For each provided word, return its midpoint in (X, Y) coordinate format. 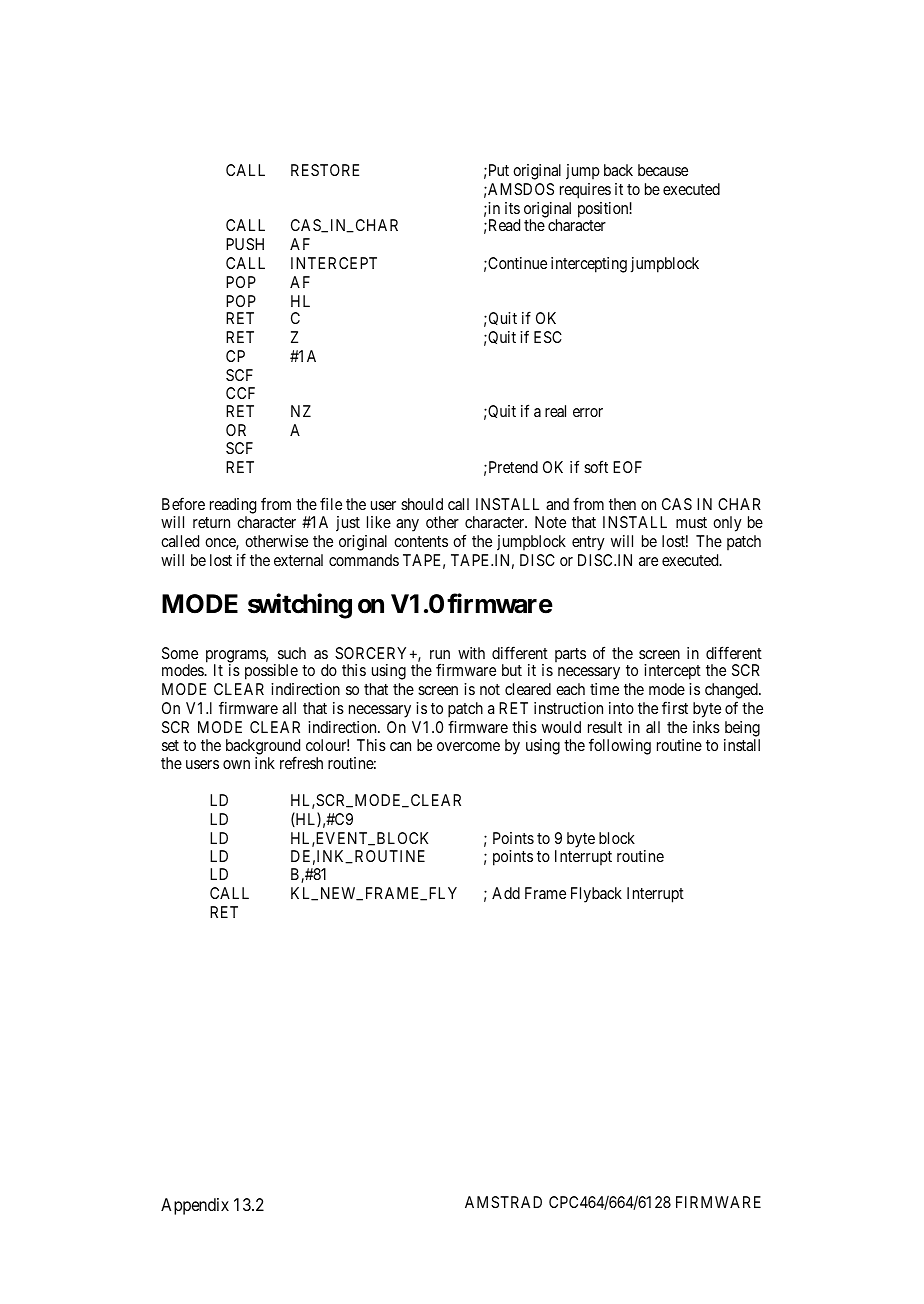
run (440, 654)
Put (497, 170)
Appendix (195, 1206)
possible (271, 672)
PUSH (245, 244)
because (663, 170)
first (675, 707)
